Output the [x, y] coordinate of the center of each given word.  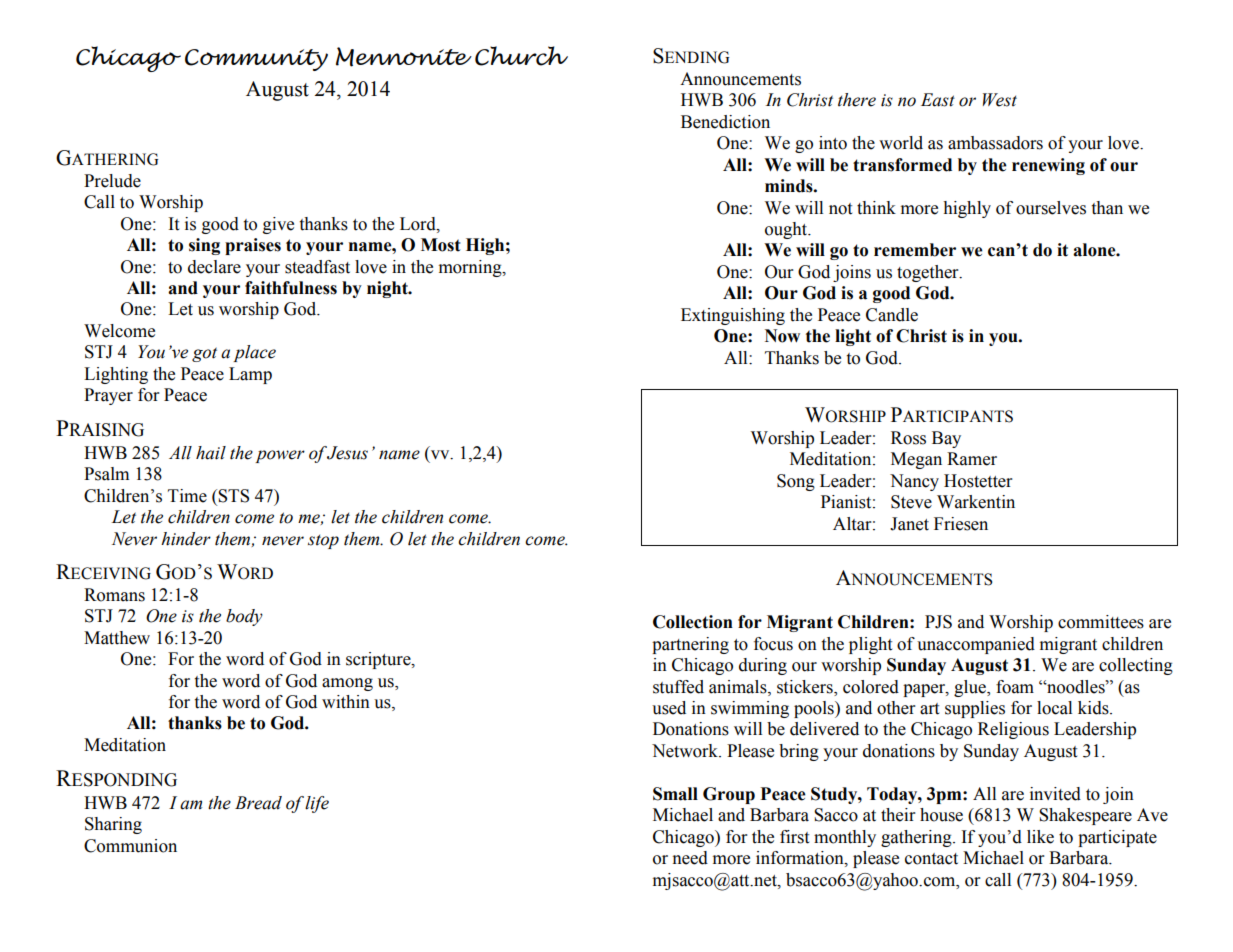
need [690, 858]
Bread [258, 803]
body [244, 617]
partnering [690, 645]
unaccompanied [976, 645]
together [929, 273]
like [1040, 837]
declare [214, 267]
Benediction [725, 122]
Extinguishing [733, 316]
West [1000, 100]
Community [256, 60]
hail [211, 453]
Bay [946, 439]
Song [796, 482]
